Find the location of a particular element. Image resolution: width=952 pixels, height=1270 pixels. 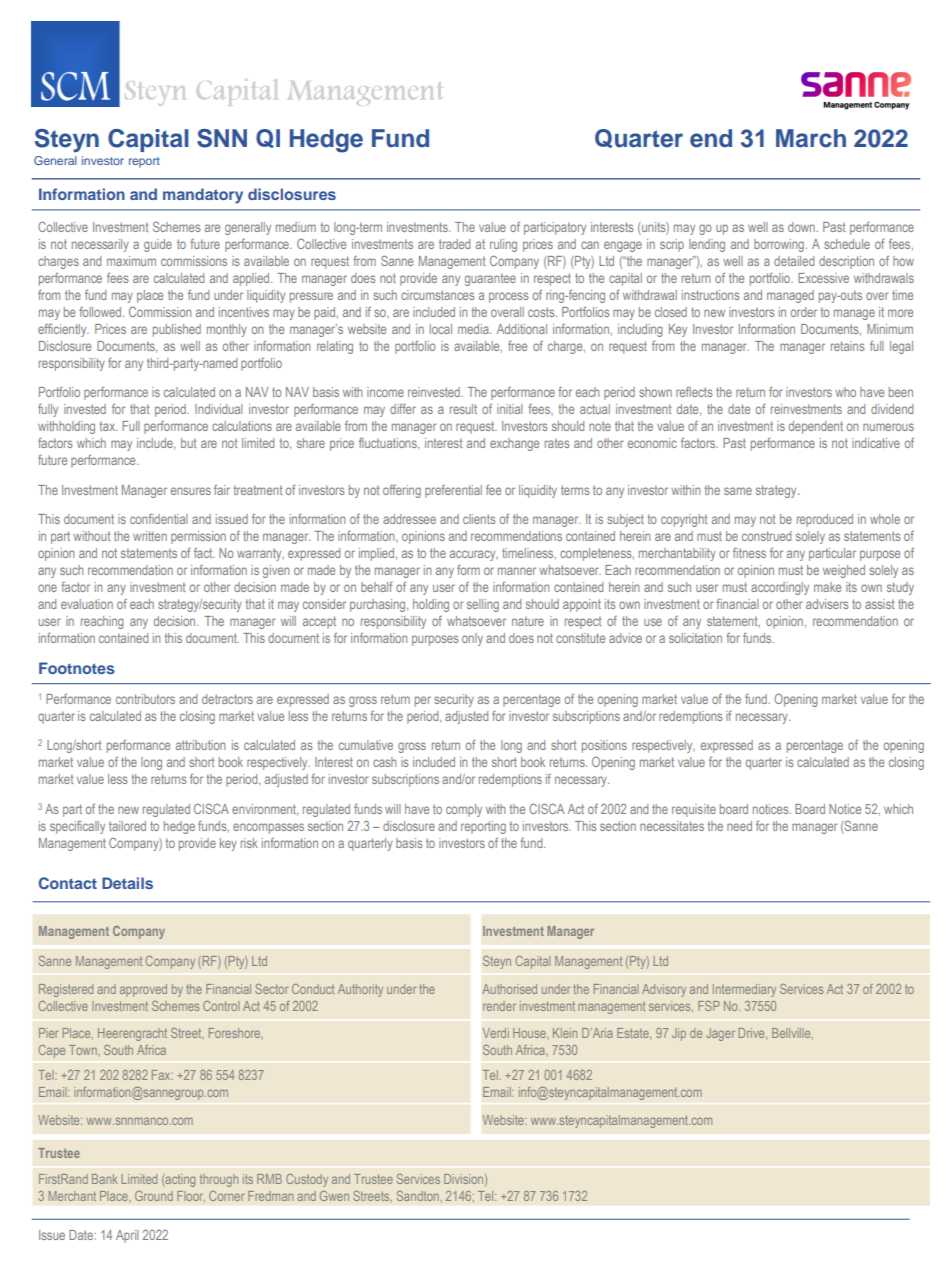

contributors is located at coordinates (145, 699).
